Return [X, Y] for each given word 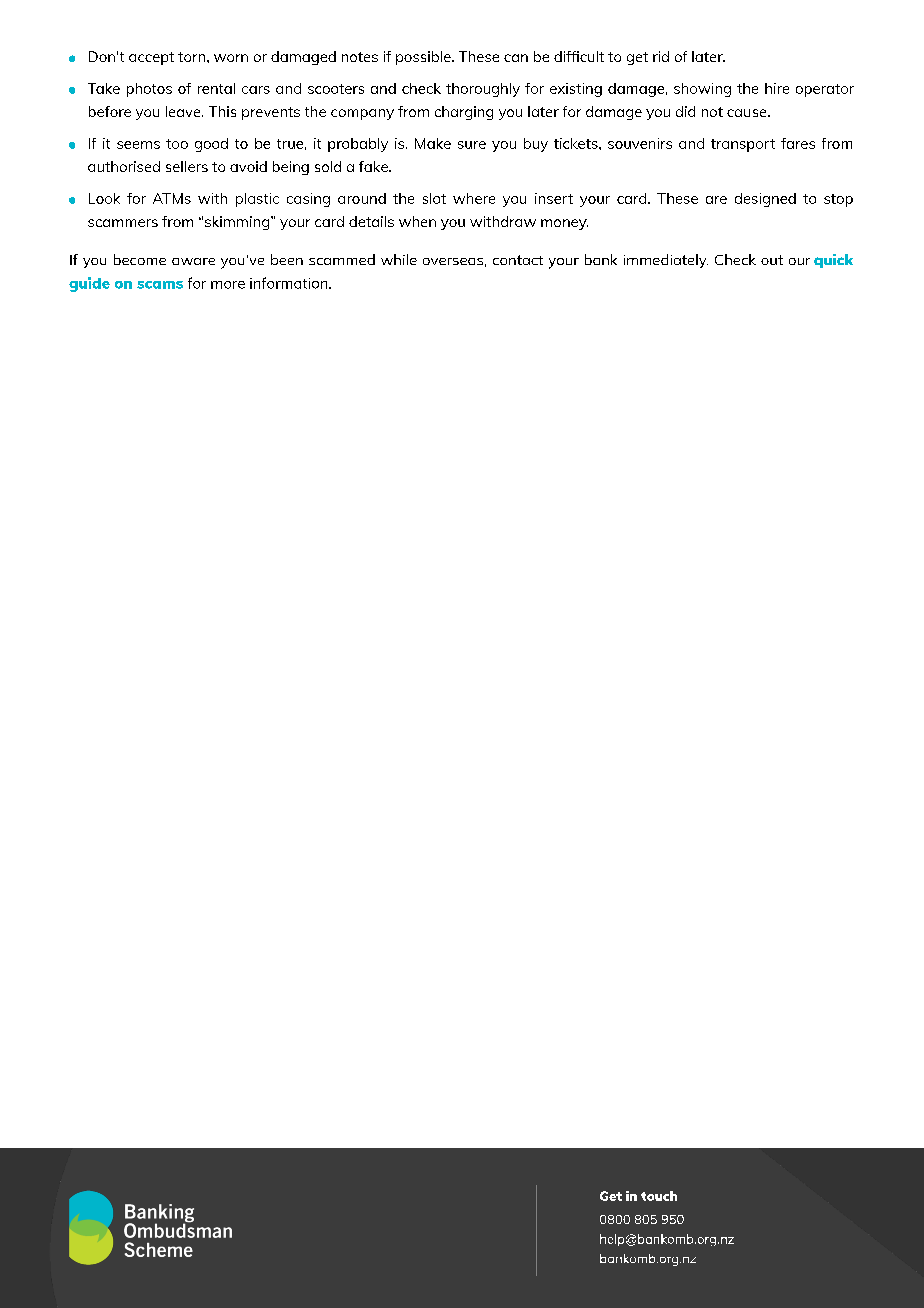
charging [464, 113]
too [177, 144]
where [474, 198]
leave [184, 111]
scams [160, 285]
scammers [123, 223]
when [417, 221]
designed [765, 200]
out [772, 260]
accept [151, 58]
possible [424, 58]
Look [104, 198]
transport [743, 145]
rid [661, 56]
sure [472, 145]
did [685, 111]
